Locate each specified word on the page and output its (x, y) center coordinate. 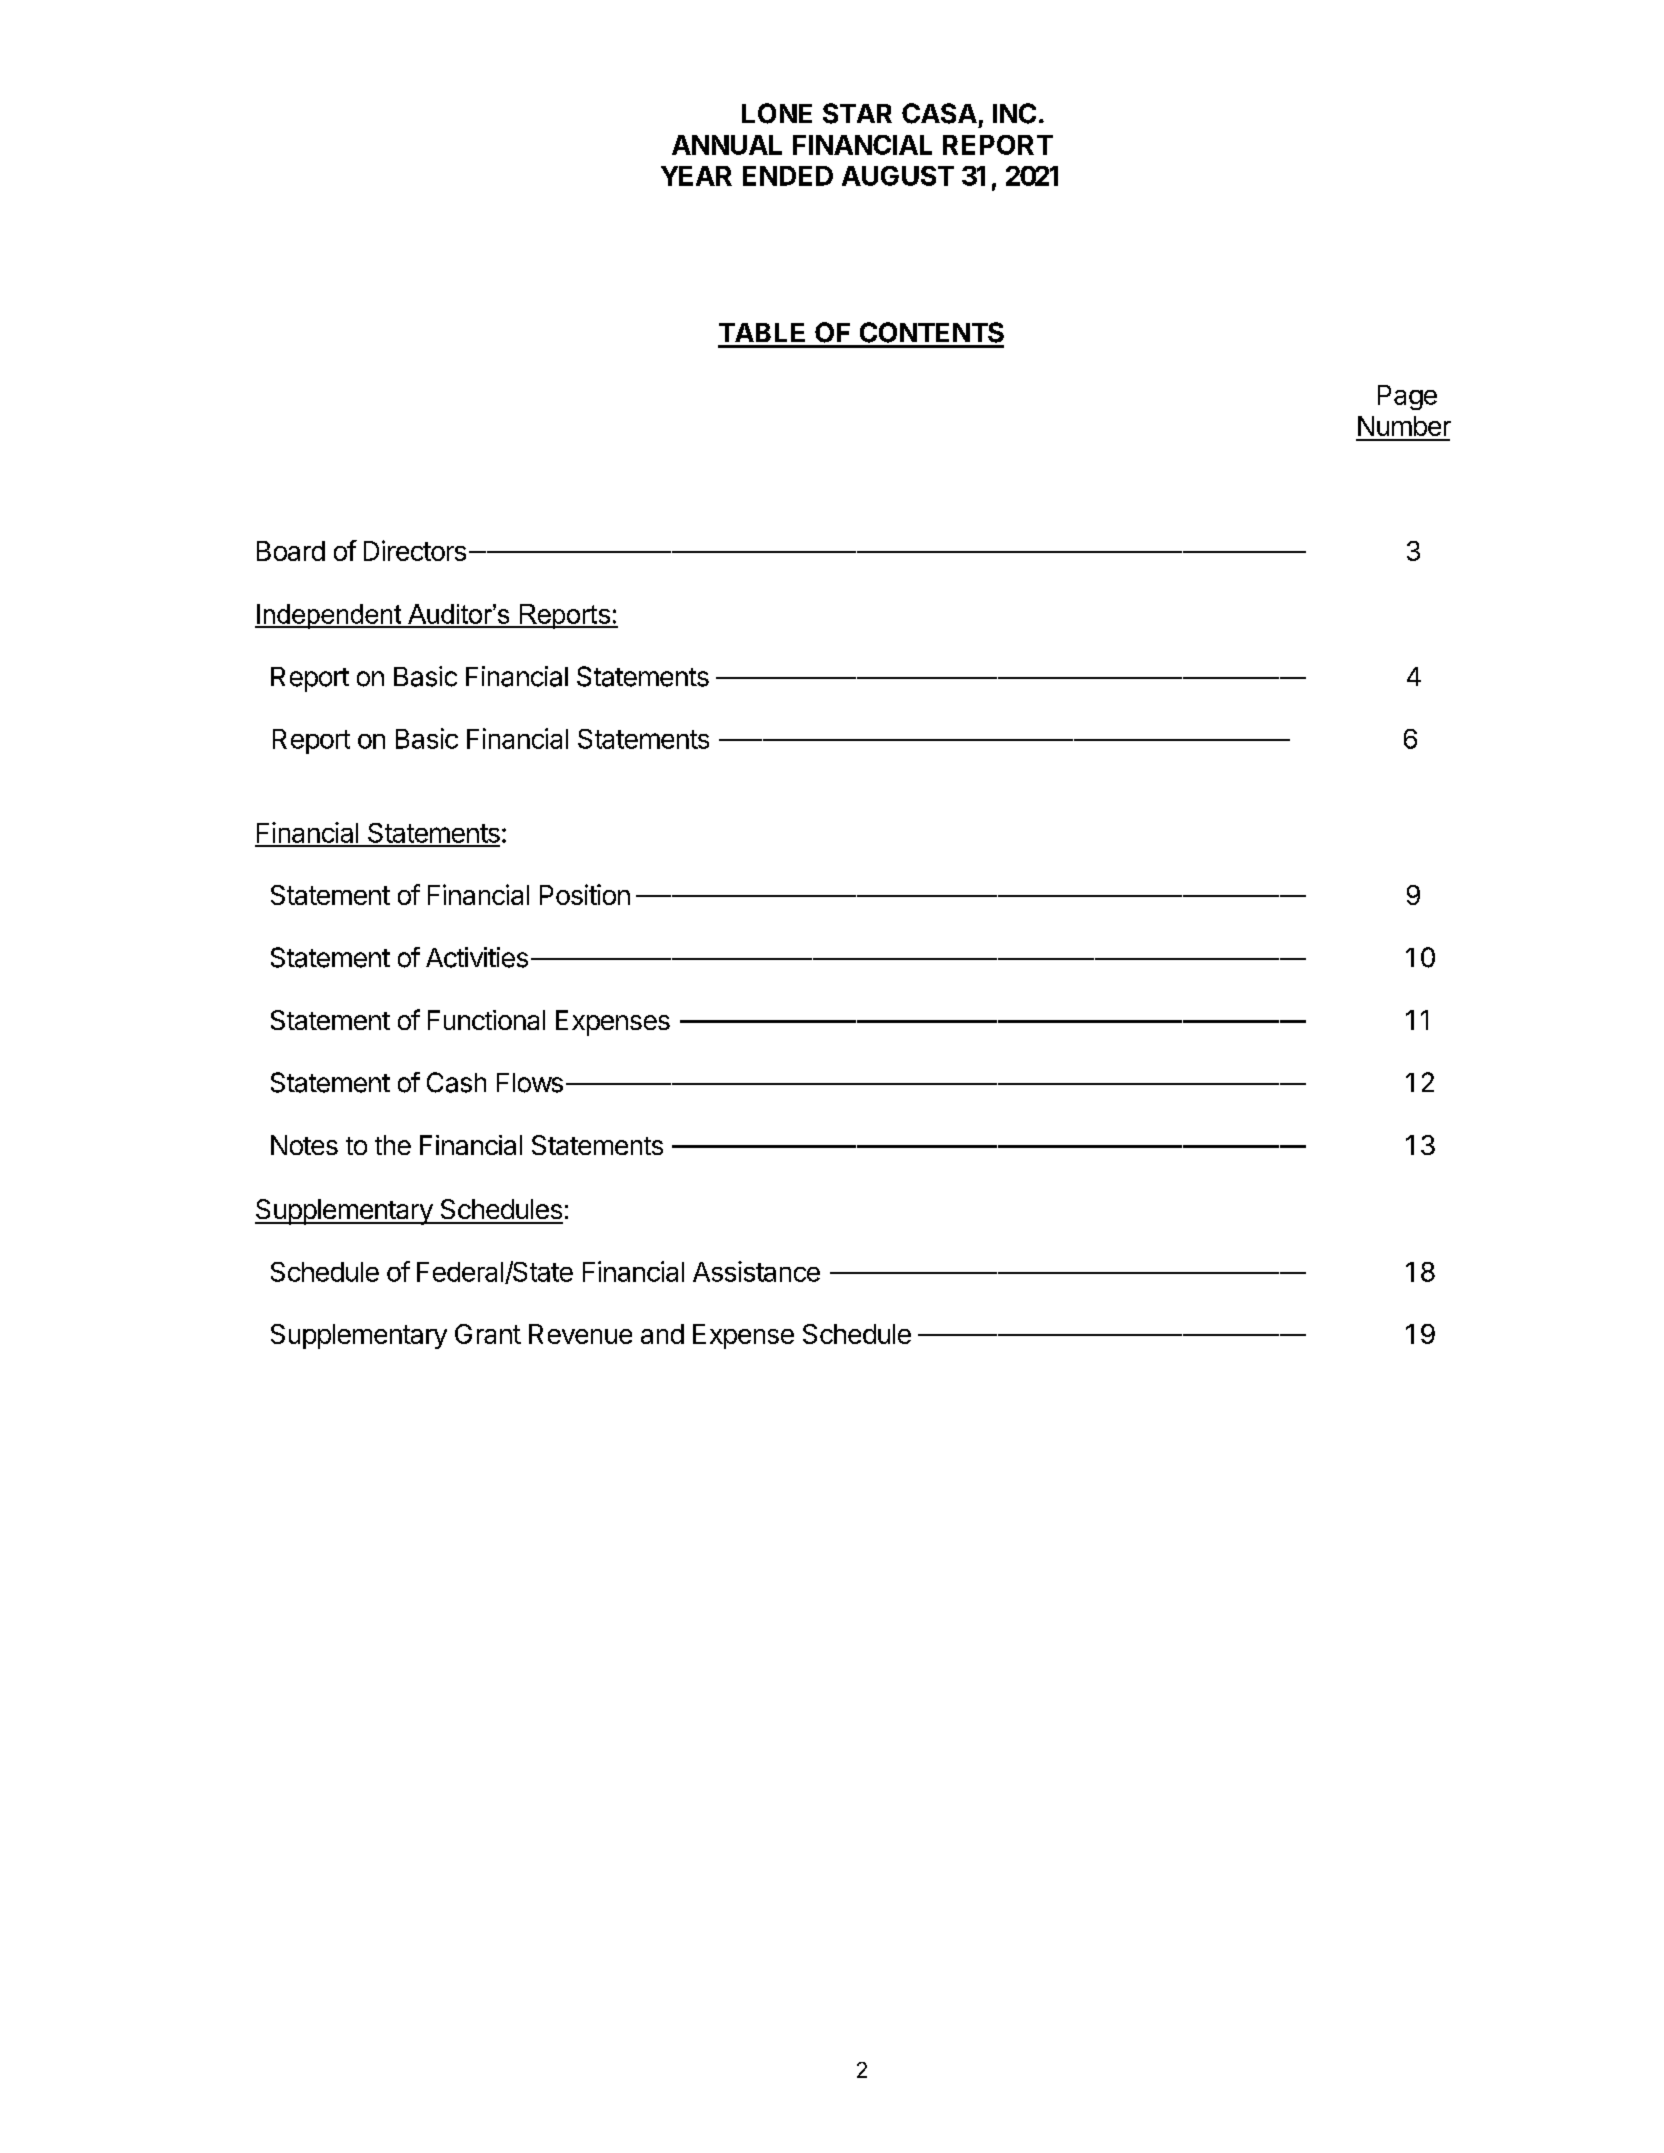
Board (291, 551)
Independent (329, 616)
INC (1014, 113)
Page (1407, 397)
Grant (488, 1334)
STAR (857, 113)
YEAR (696, 176)
